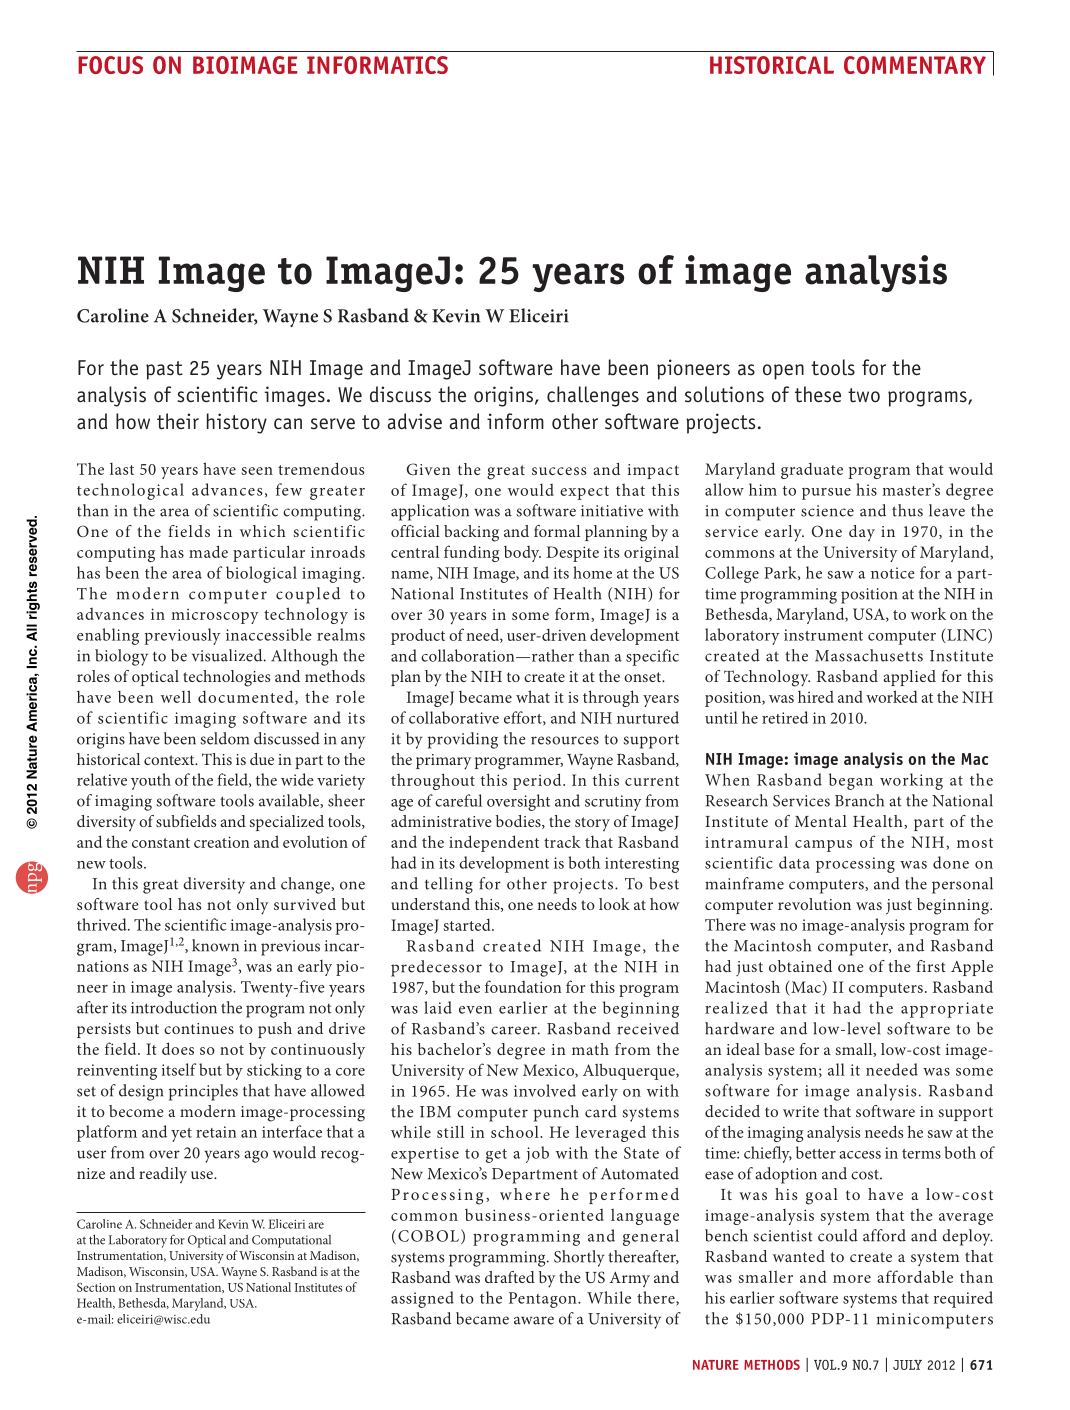 Image resolution: width=1070 pixels, height=1410 pixels. Describe the element at coordinates (864, 395) in the screenshot. I see `two` at that location.
